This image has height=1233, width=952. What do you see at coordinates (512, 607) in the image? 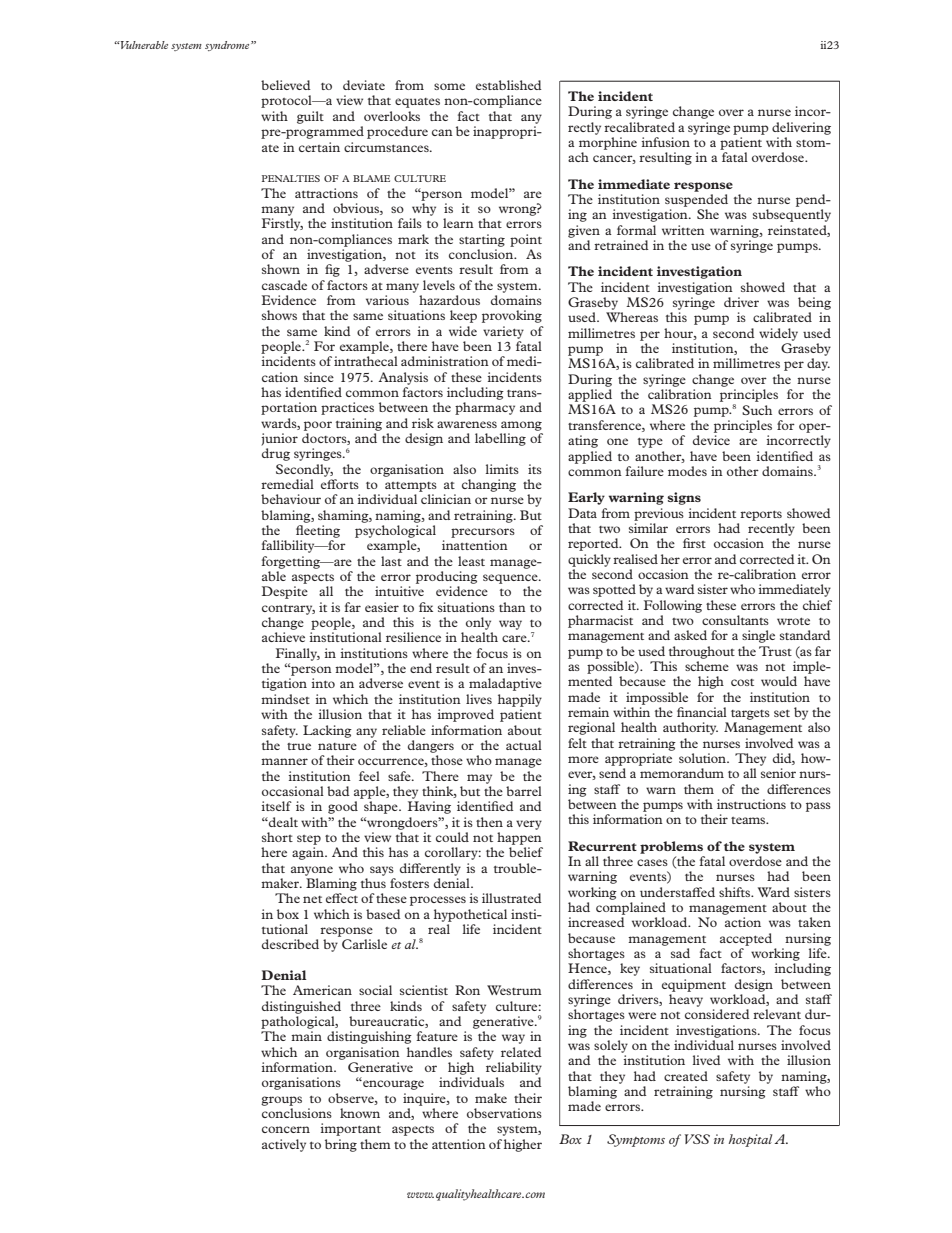
I see `than` at bounding box center [512, 607].
